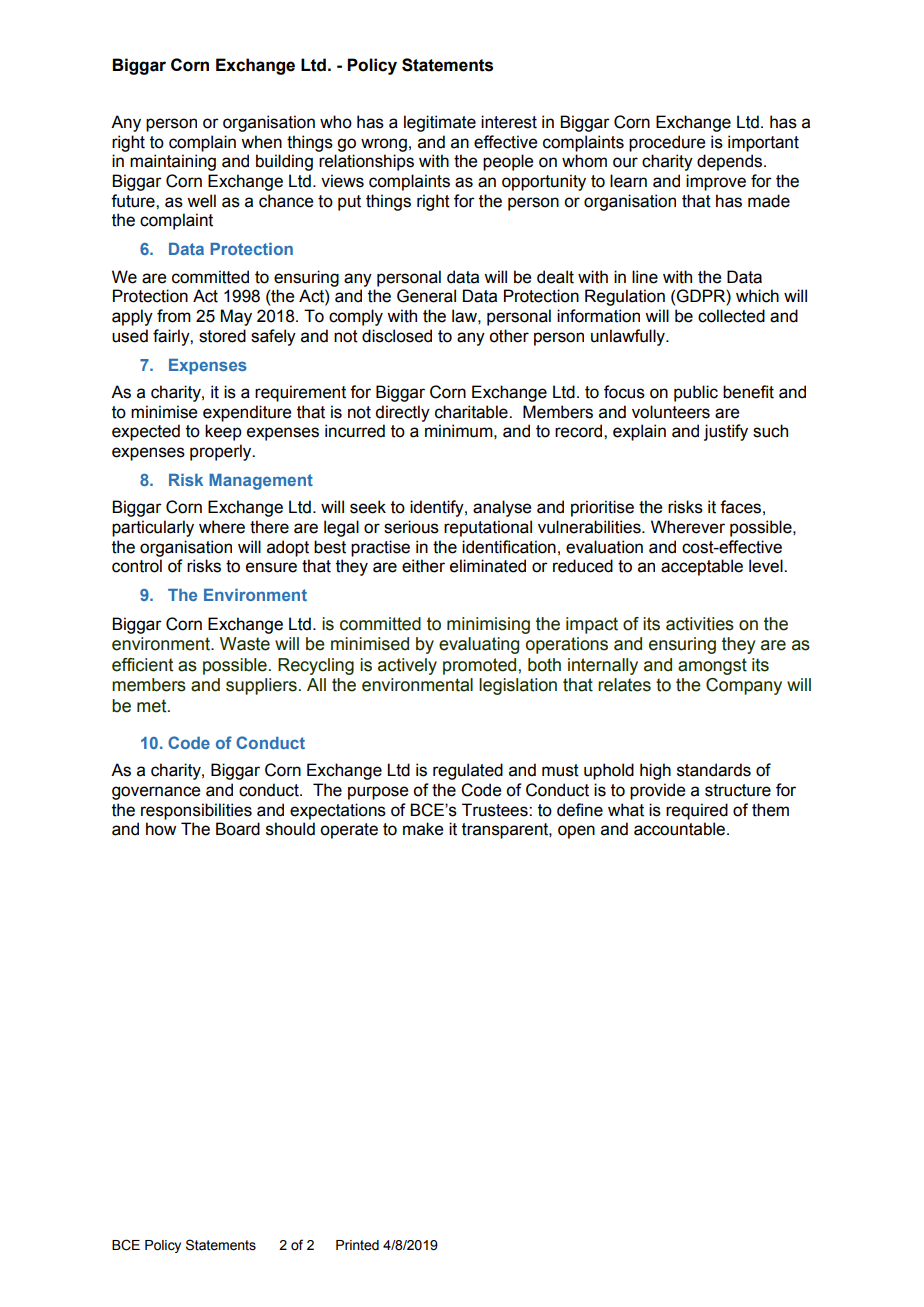  Describe the element at coordinates (667, 143) in the page. I see `procedure` at that location.
